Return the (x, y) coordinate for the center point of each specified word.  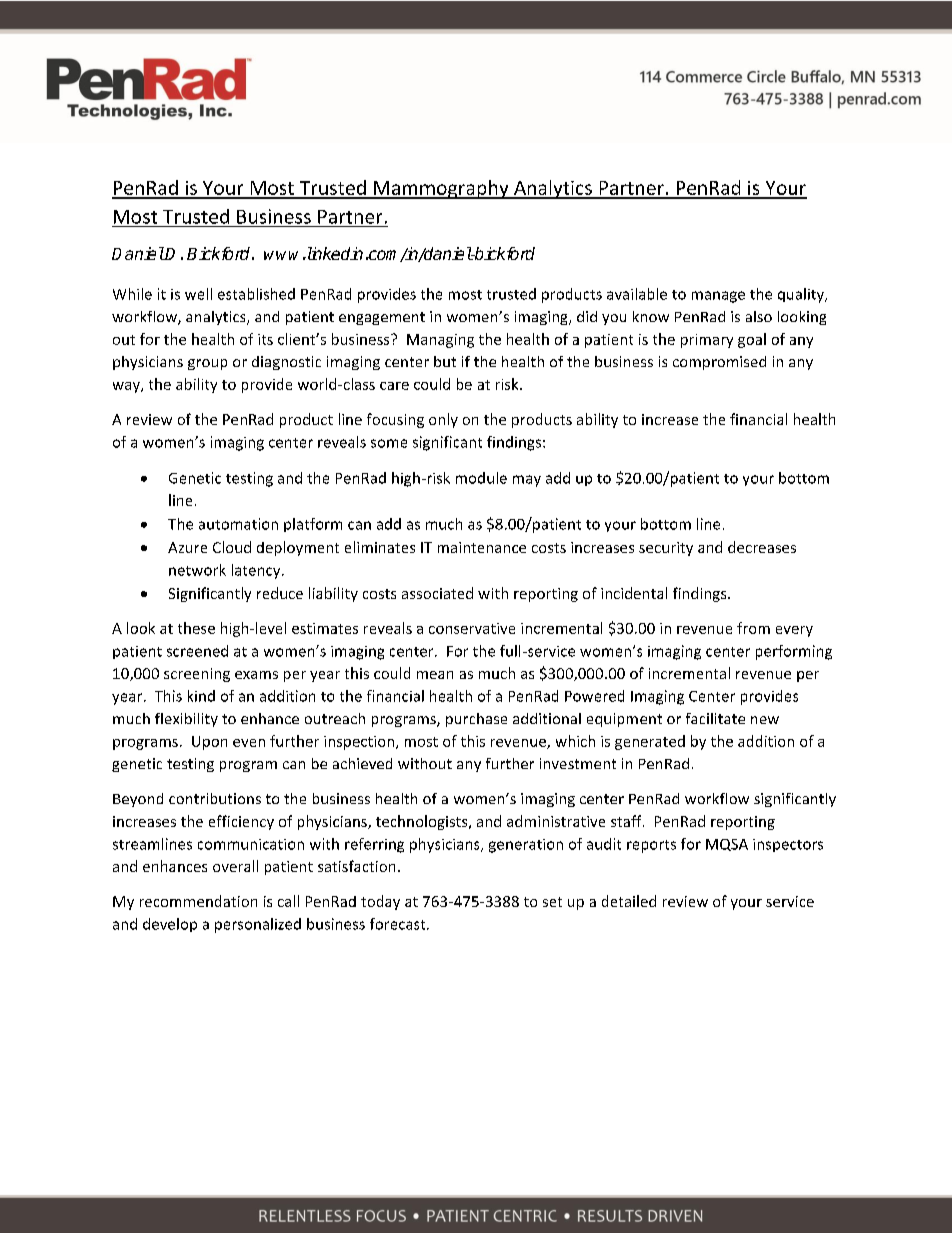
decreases (762, 547)
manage (718, 297)
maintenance (482, 547)
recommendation (198, 901)
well (198, 294)
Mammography (441, 189)
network (197, 570)
